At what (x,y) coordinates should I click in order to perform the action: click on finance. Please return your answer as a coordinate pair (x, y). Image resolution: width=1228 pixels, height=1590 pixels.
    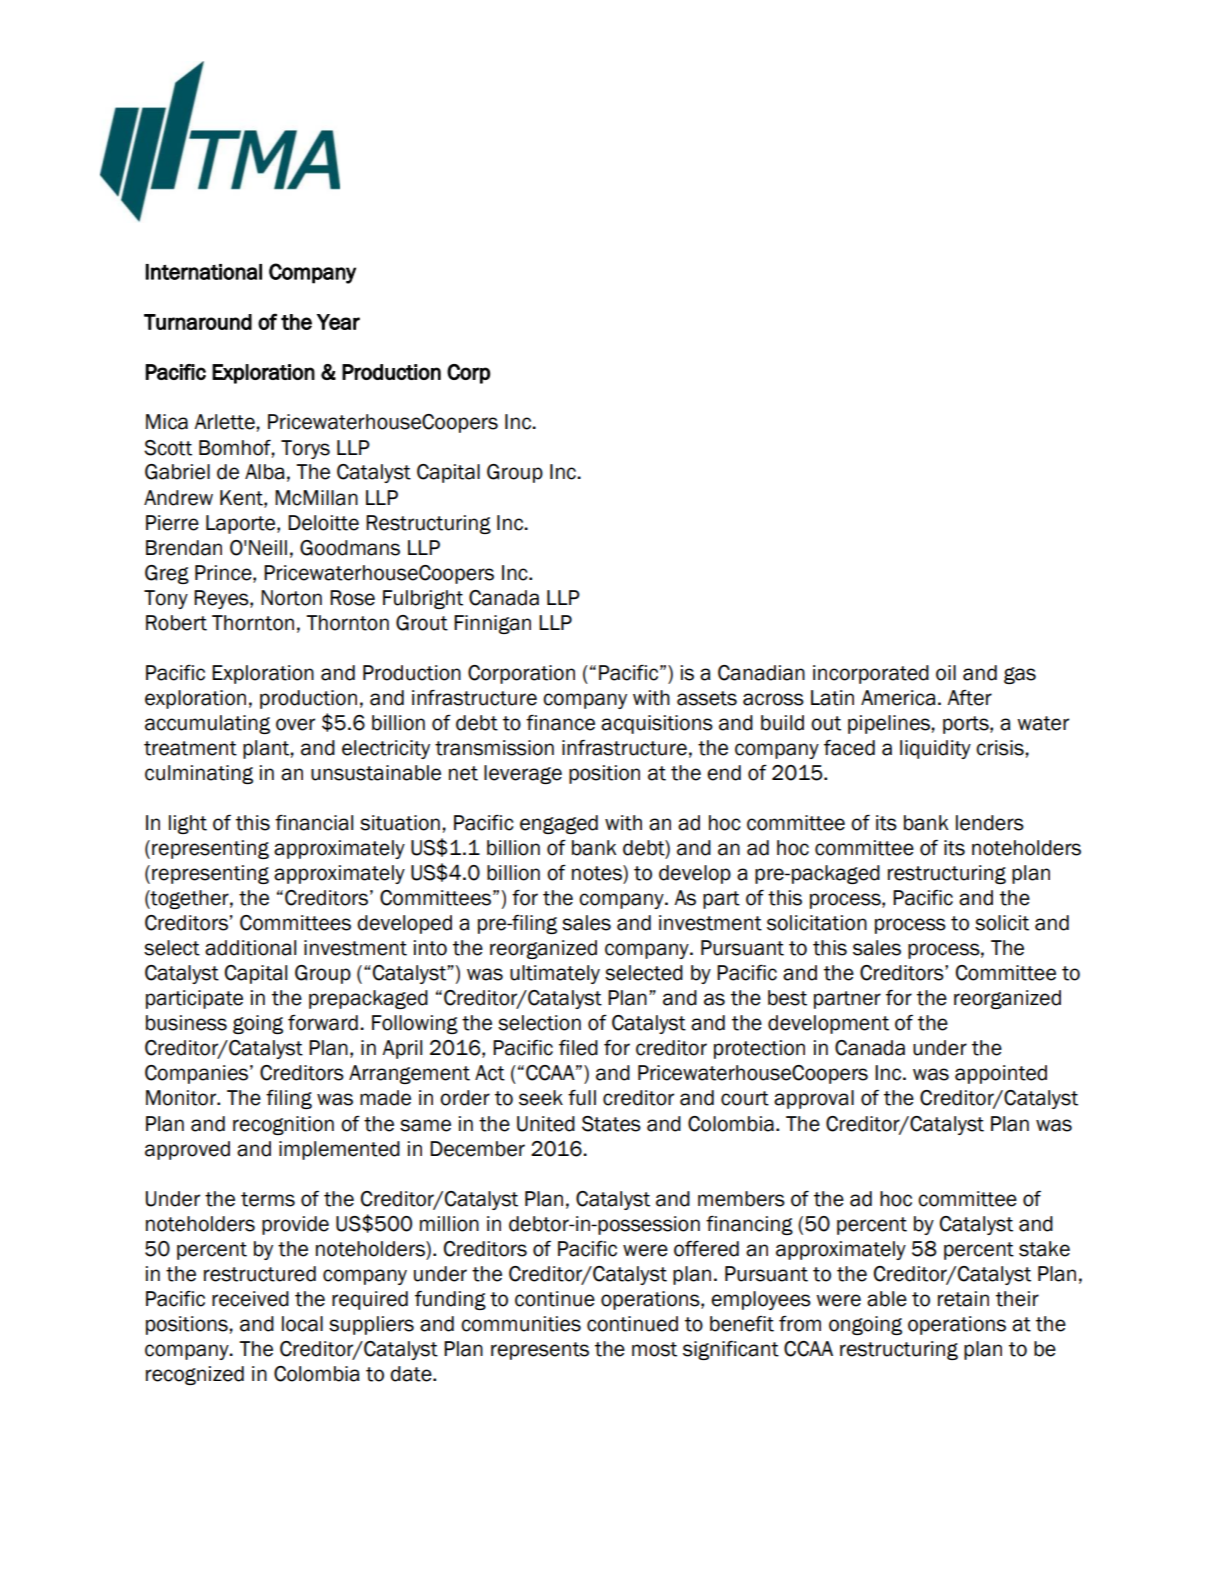
    Looking at the image, I should click on (560, 723).
